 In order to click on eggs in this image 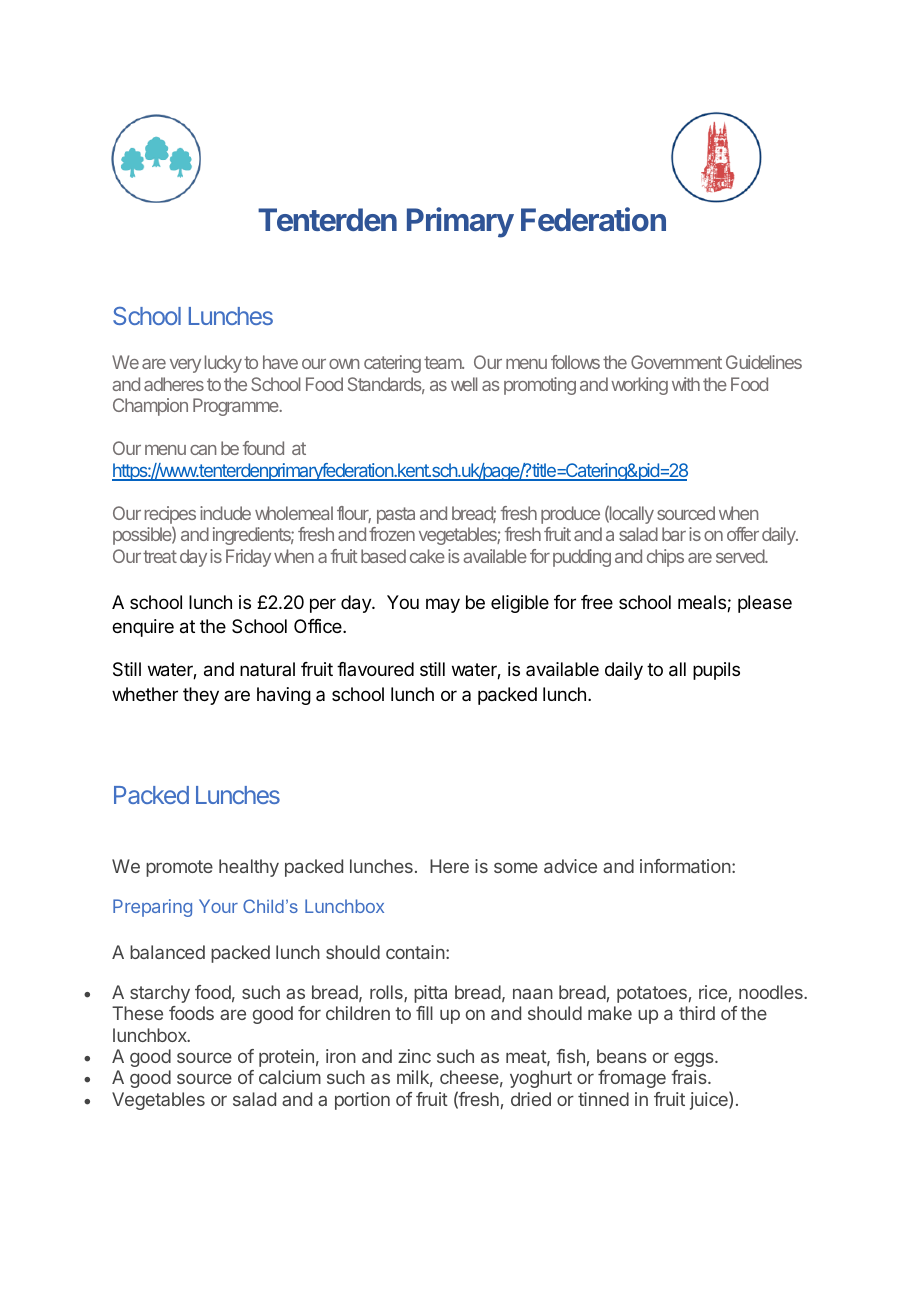, I will do `click(695, 1060)`.
